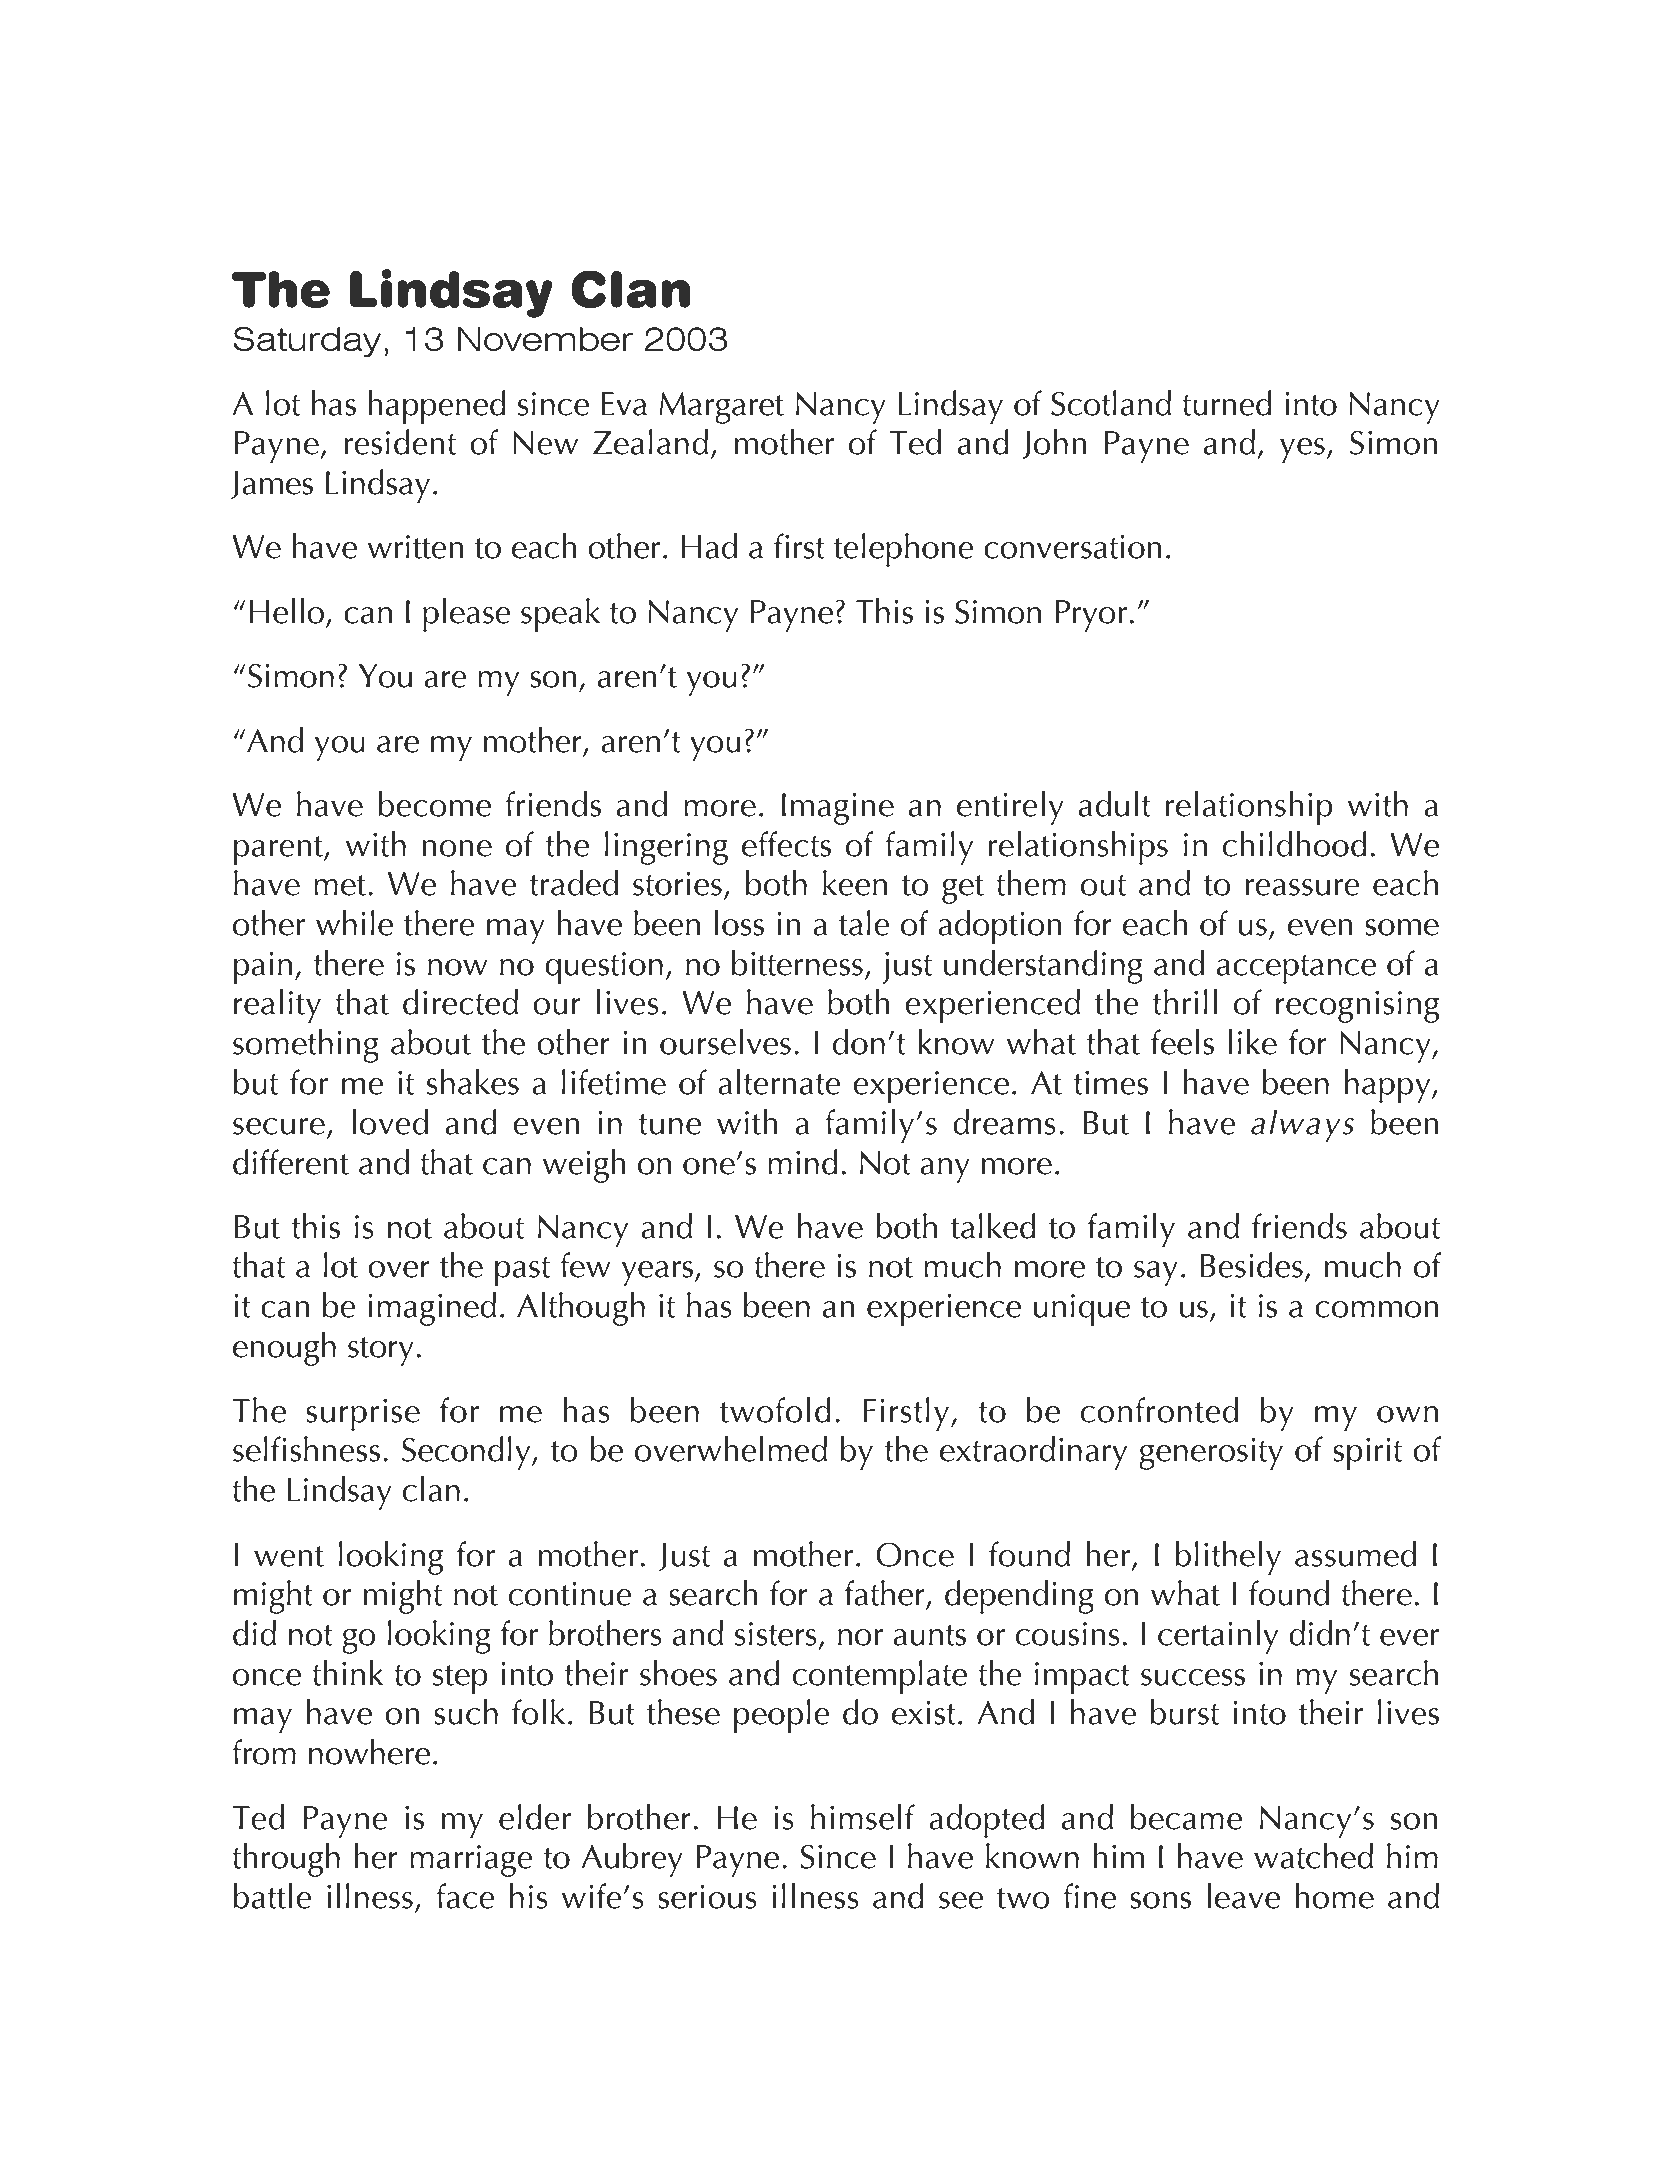 This document has height=2165, width=1673. Describe the element at coordinates (437, 407) in the document. I see `happened` at that location.
